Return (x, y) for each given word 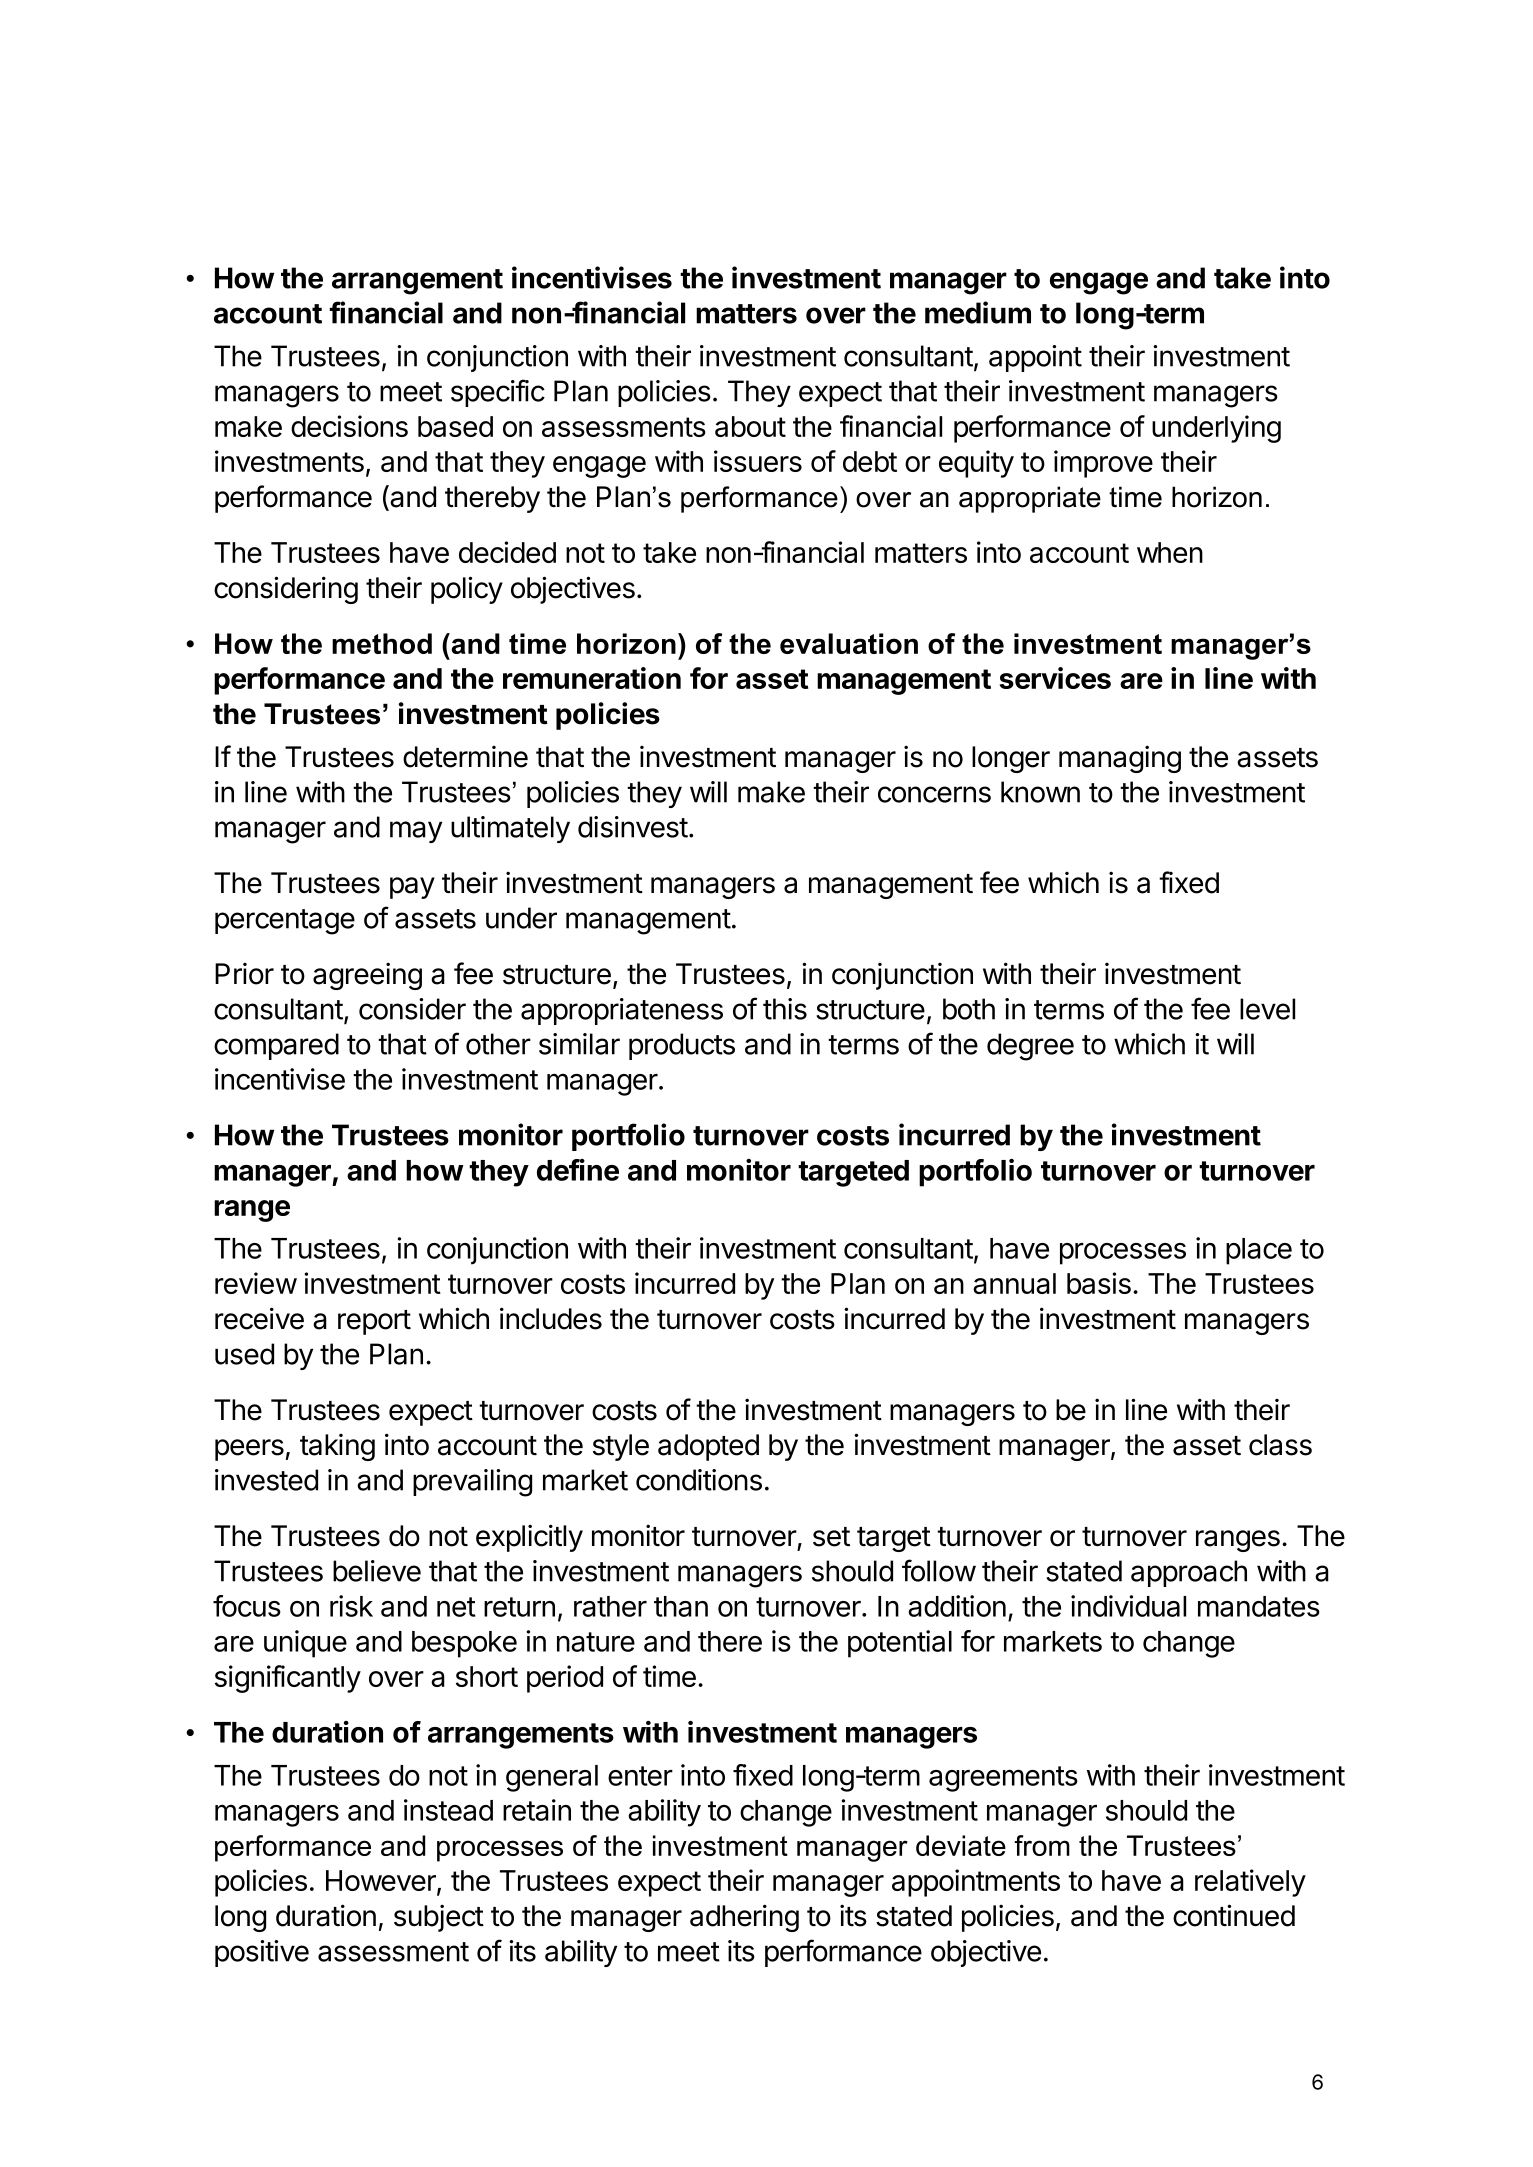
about (750, 426)
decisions (349, 426)
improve (1103, 464)
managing (1120, 759)
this (785, 1009)
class (1280, 1445)
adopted (708, 1447)
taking (337, 1447)
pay (412, 888)
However (382, 1882)
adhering (744, 1918)
